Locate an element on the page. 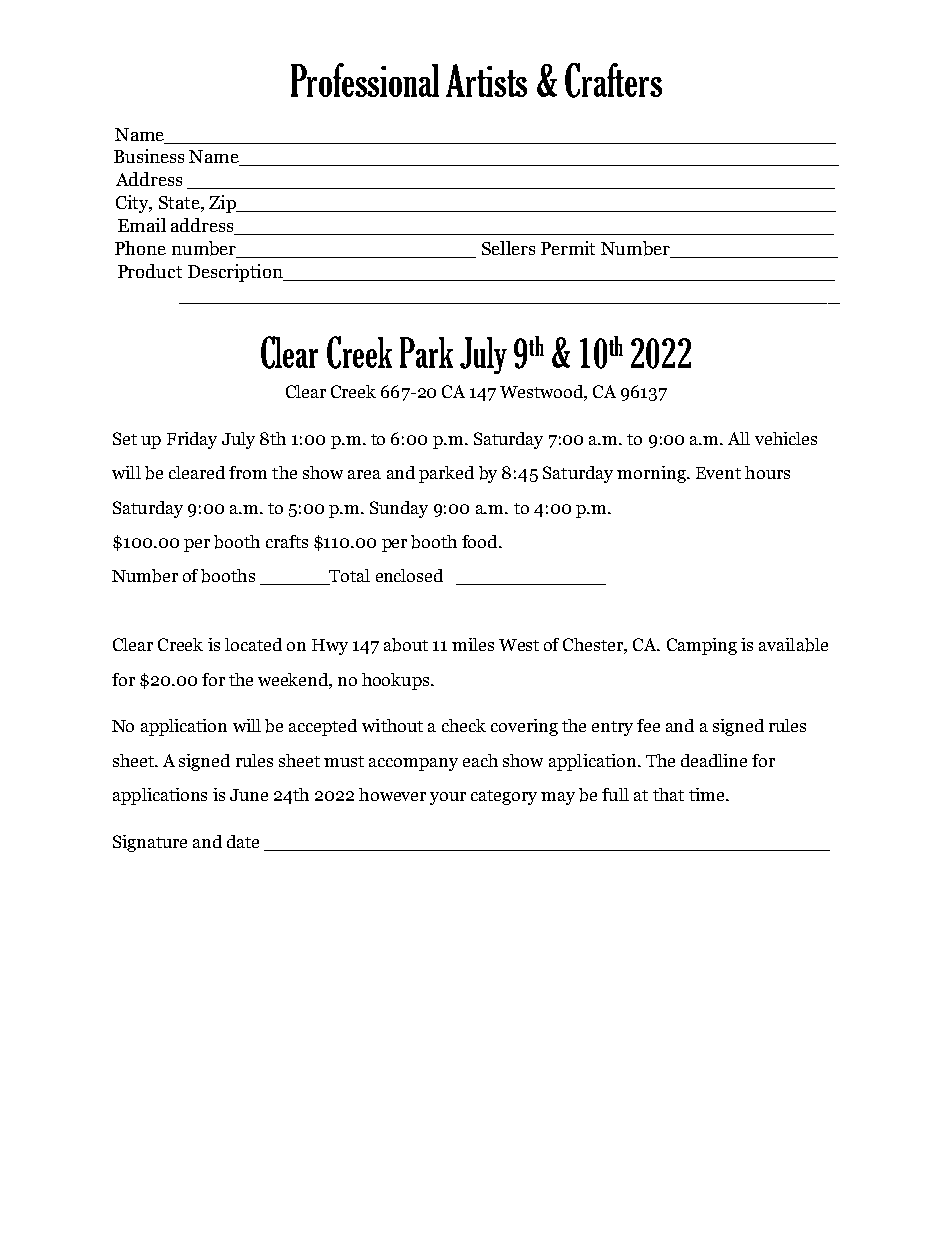 This image has height=1233, width=952. crafts is located at coordinates (287, 541).
